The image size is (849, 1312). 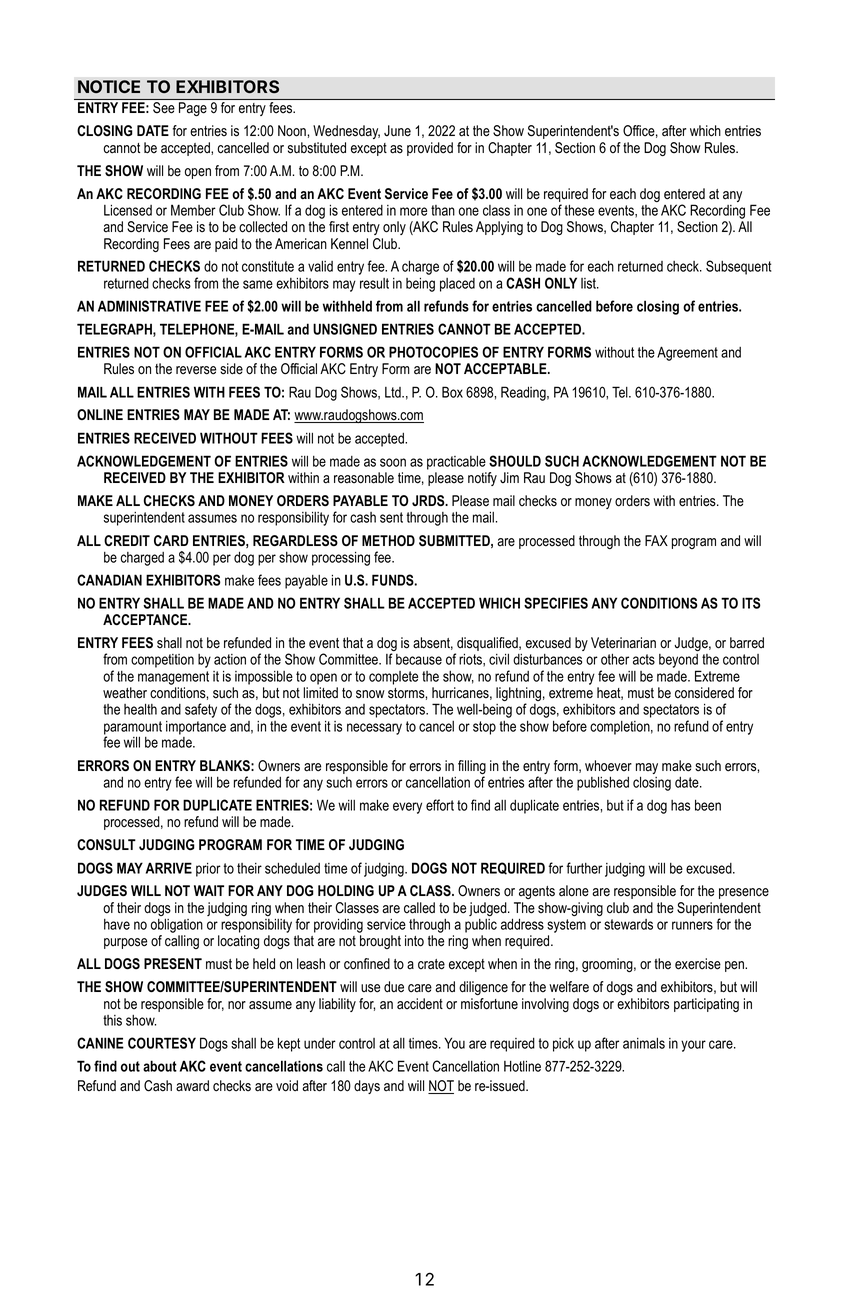 I want to click on Page, so click(x=193, y=109).
